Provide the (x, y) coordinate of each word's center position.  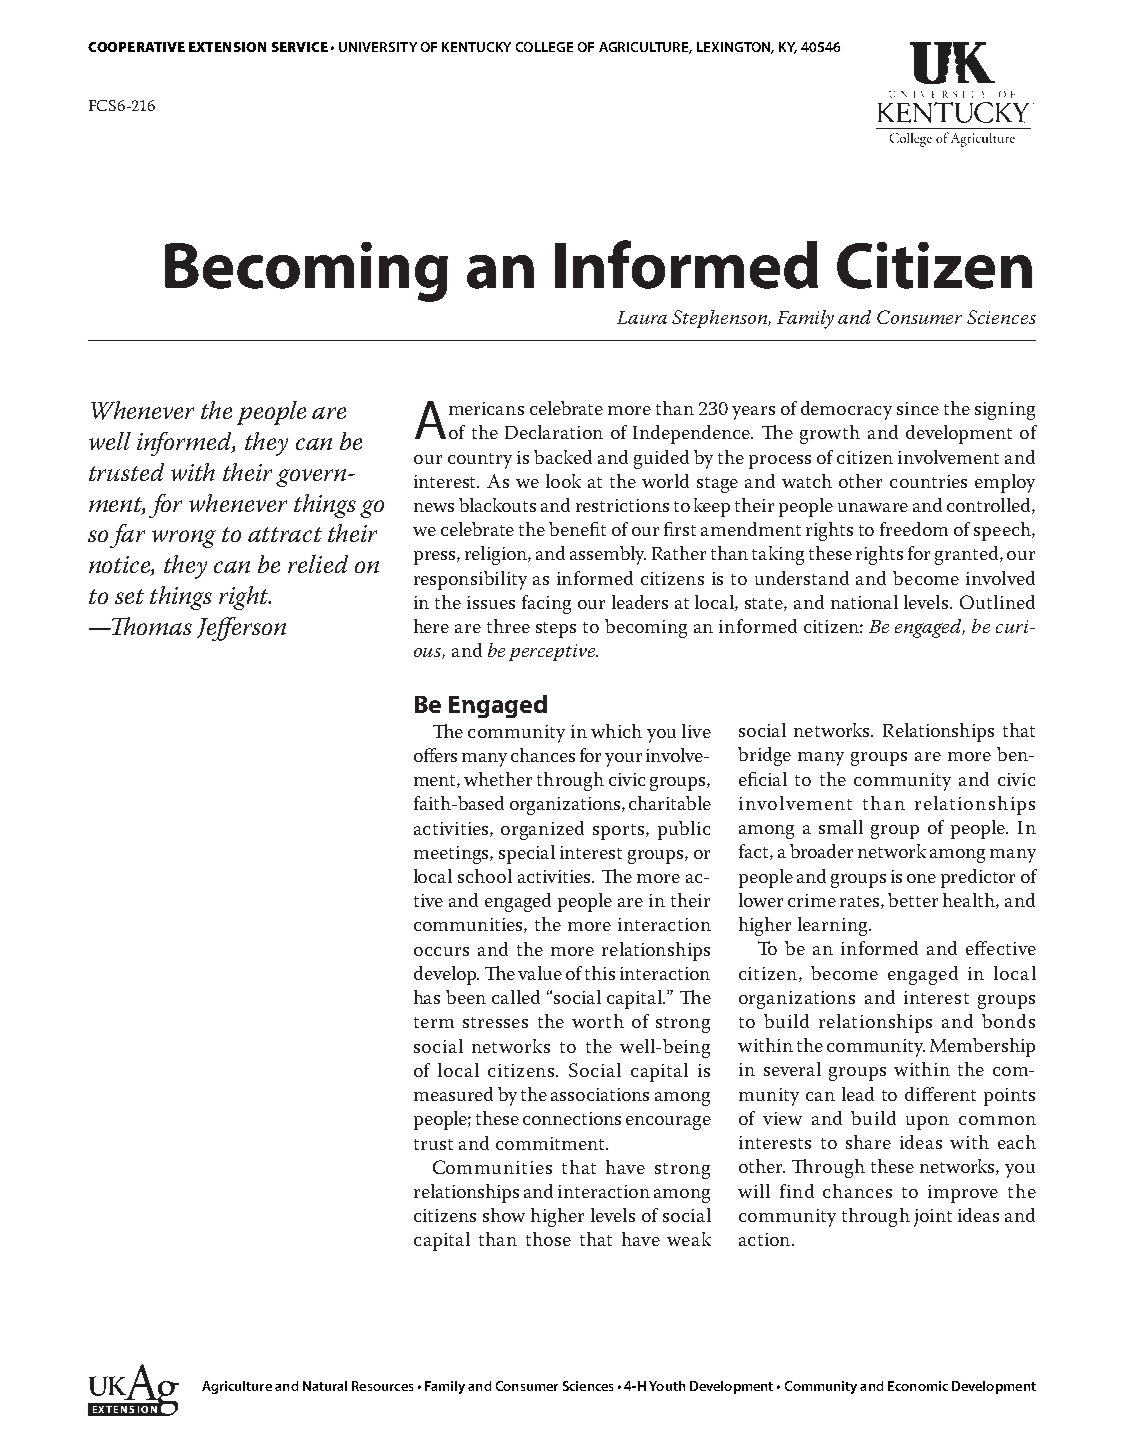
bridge (764, 756)
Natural (325, 1386)
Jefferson (241, 629)
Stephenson (720, 319)
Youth (667, 1386)
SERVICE (300, 47)
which (616, 731)
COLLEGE (544, 47)
